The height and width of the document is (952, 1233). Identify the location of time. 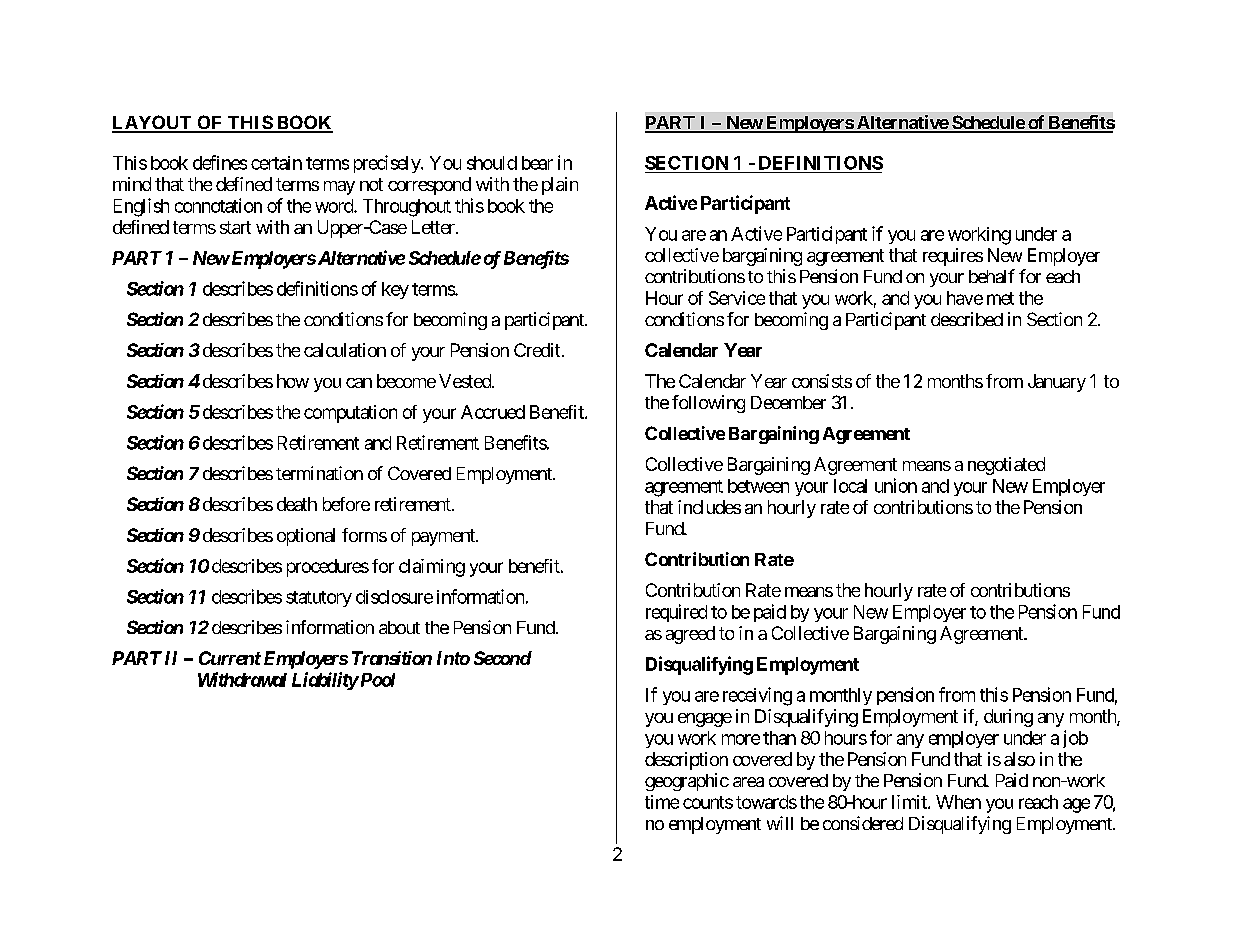
(662, 802).
